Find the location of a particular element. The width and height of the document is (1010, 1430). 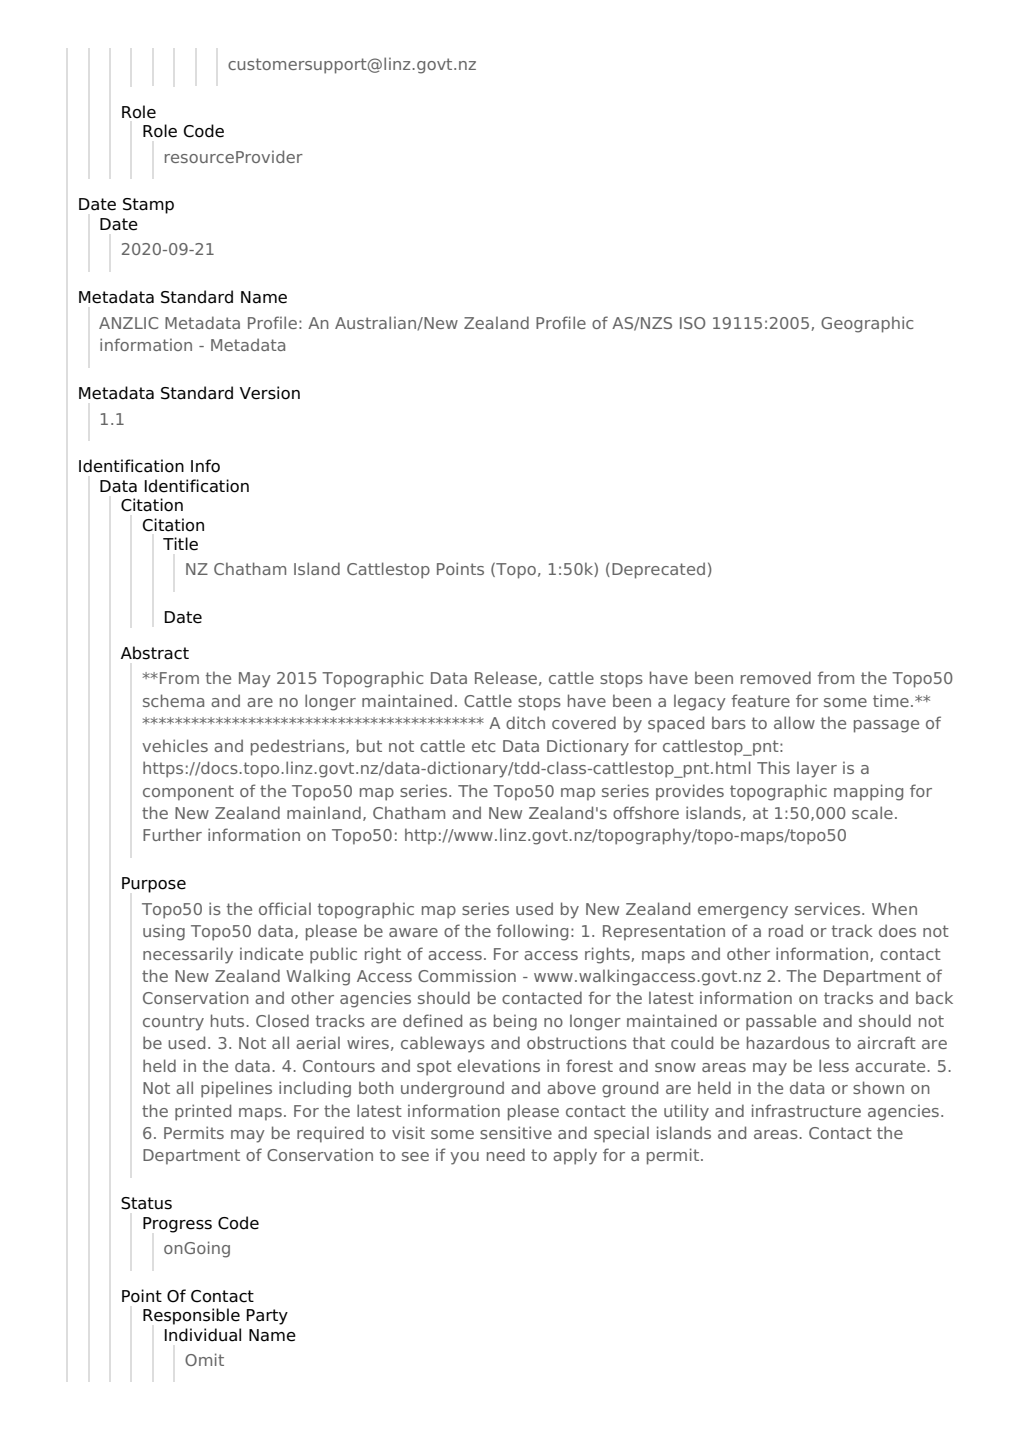

removed is located at coordinates (776, 677).
